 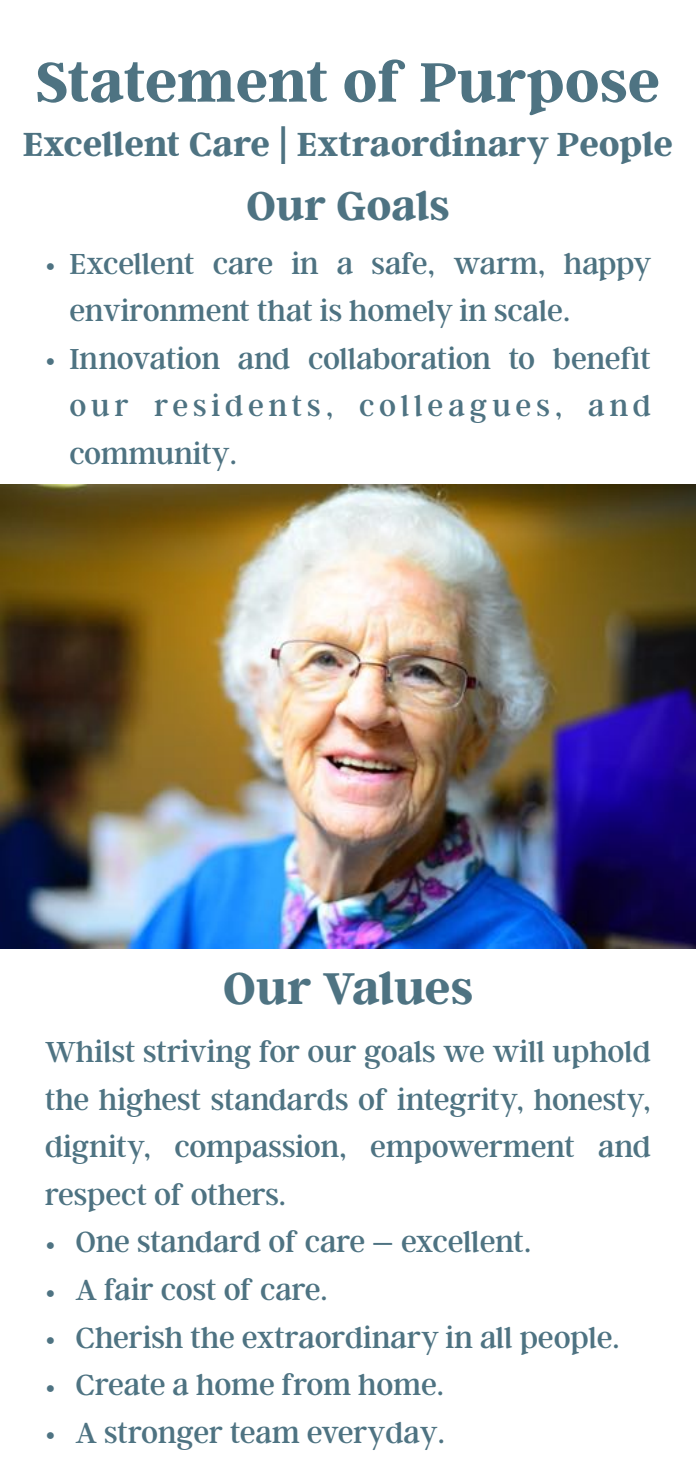 I want to click on Values, so click(x=397, y=988).
